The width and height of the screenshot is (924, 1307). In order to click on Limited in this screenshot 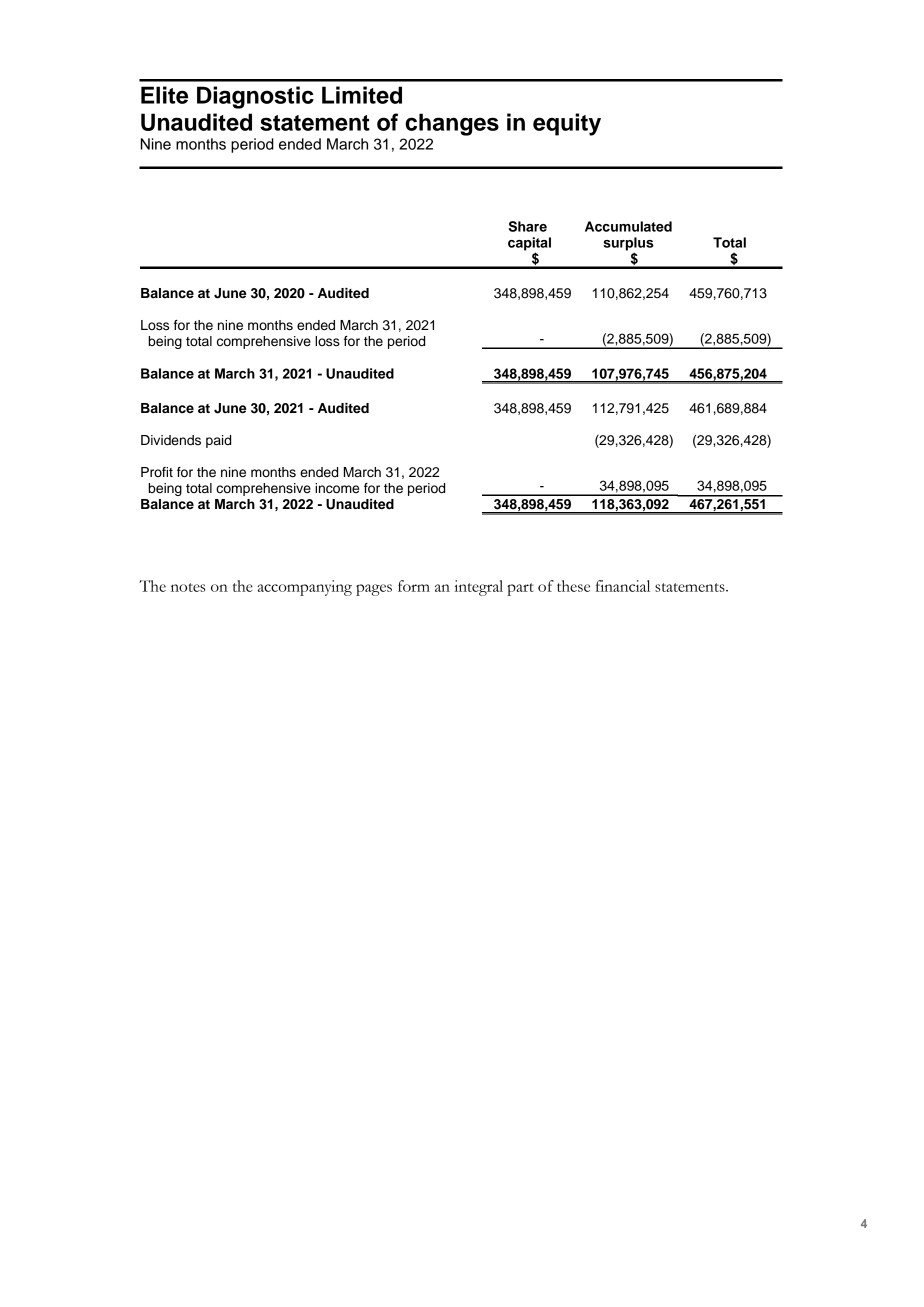, I will do `click(362, 95)`.
